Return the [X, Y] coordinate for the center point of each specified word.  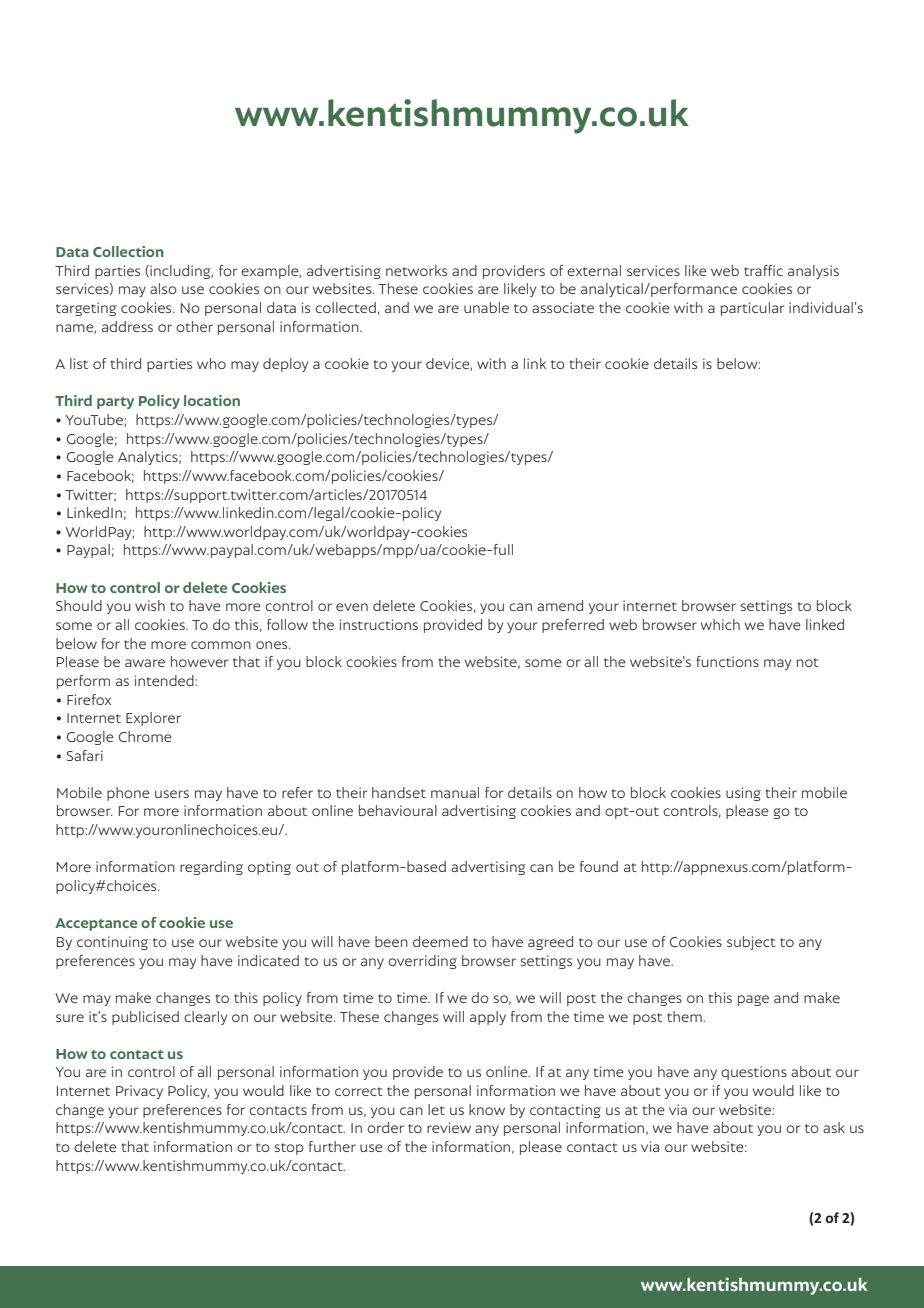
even [352, 607]
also [163, 288]
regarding [211, 868]
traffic [763, 270]
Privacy [139, 1092]
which [720, 624]
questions [754, 1073]
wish [150, 605]
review [449, 1127]
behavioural [398, 810]
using [743, 794]
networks [416, 270]
